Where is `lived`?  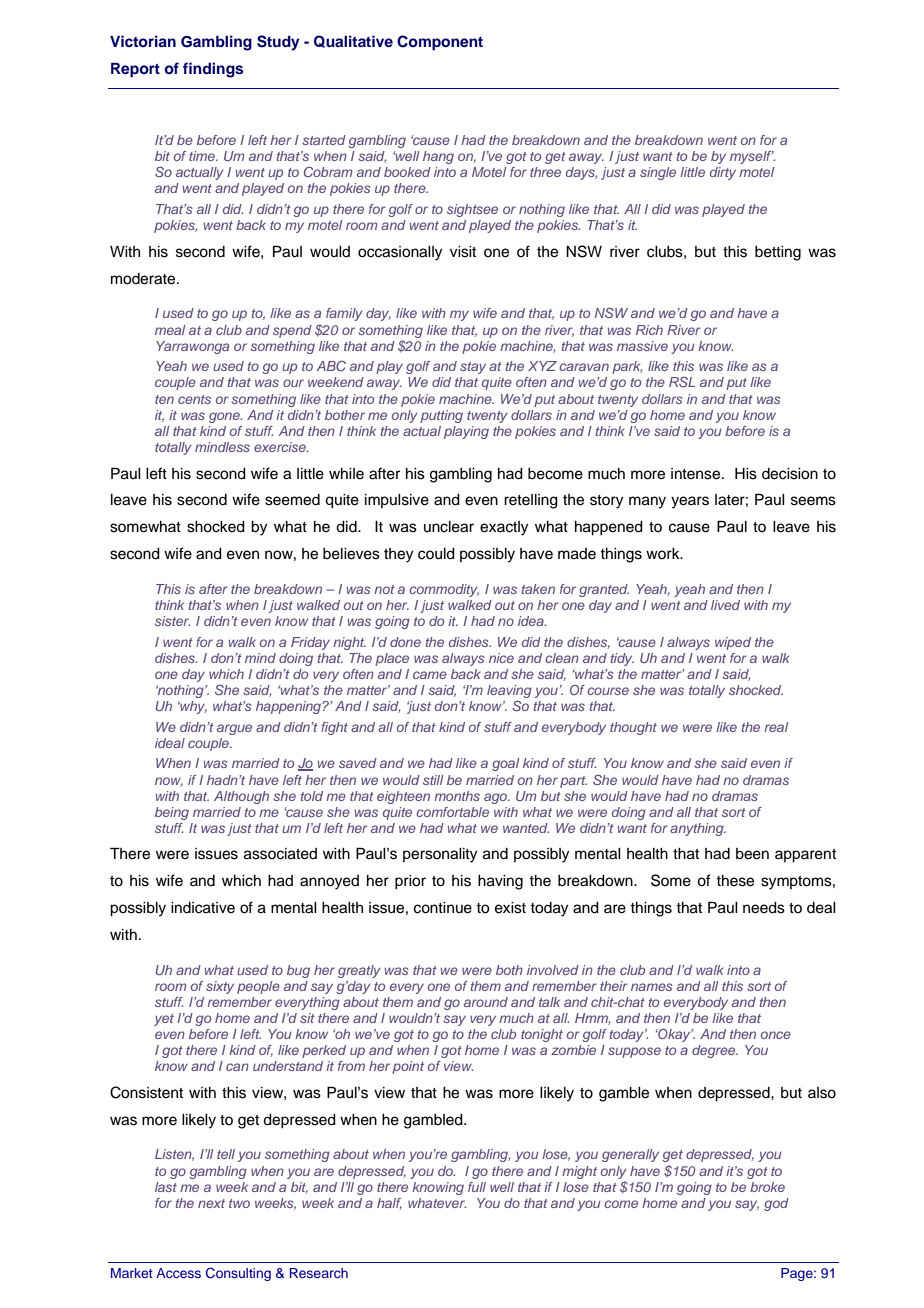 lived is located at coordinates (725, 605).
